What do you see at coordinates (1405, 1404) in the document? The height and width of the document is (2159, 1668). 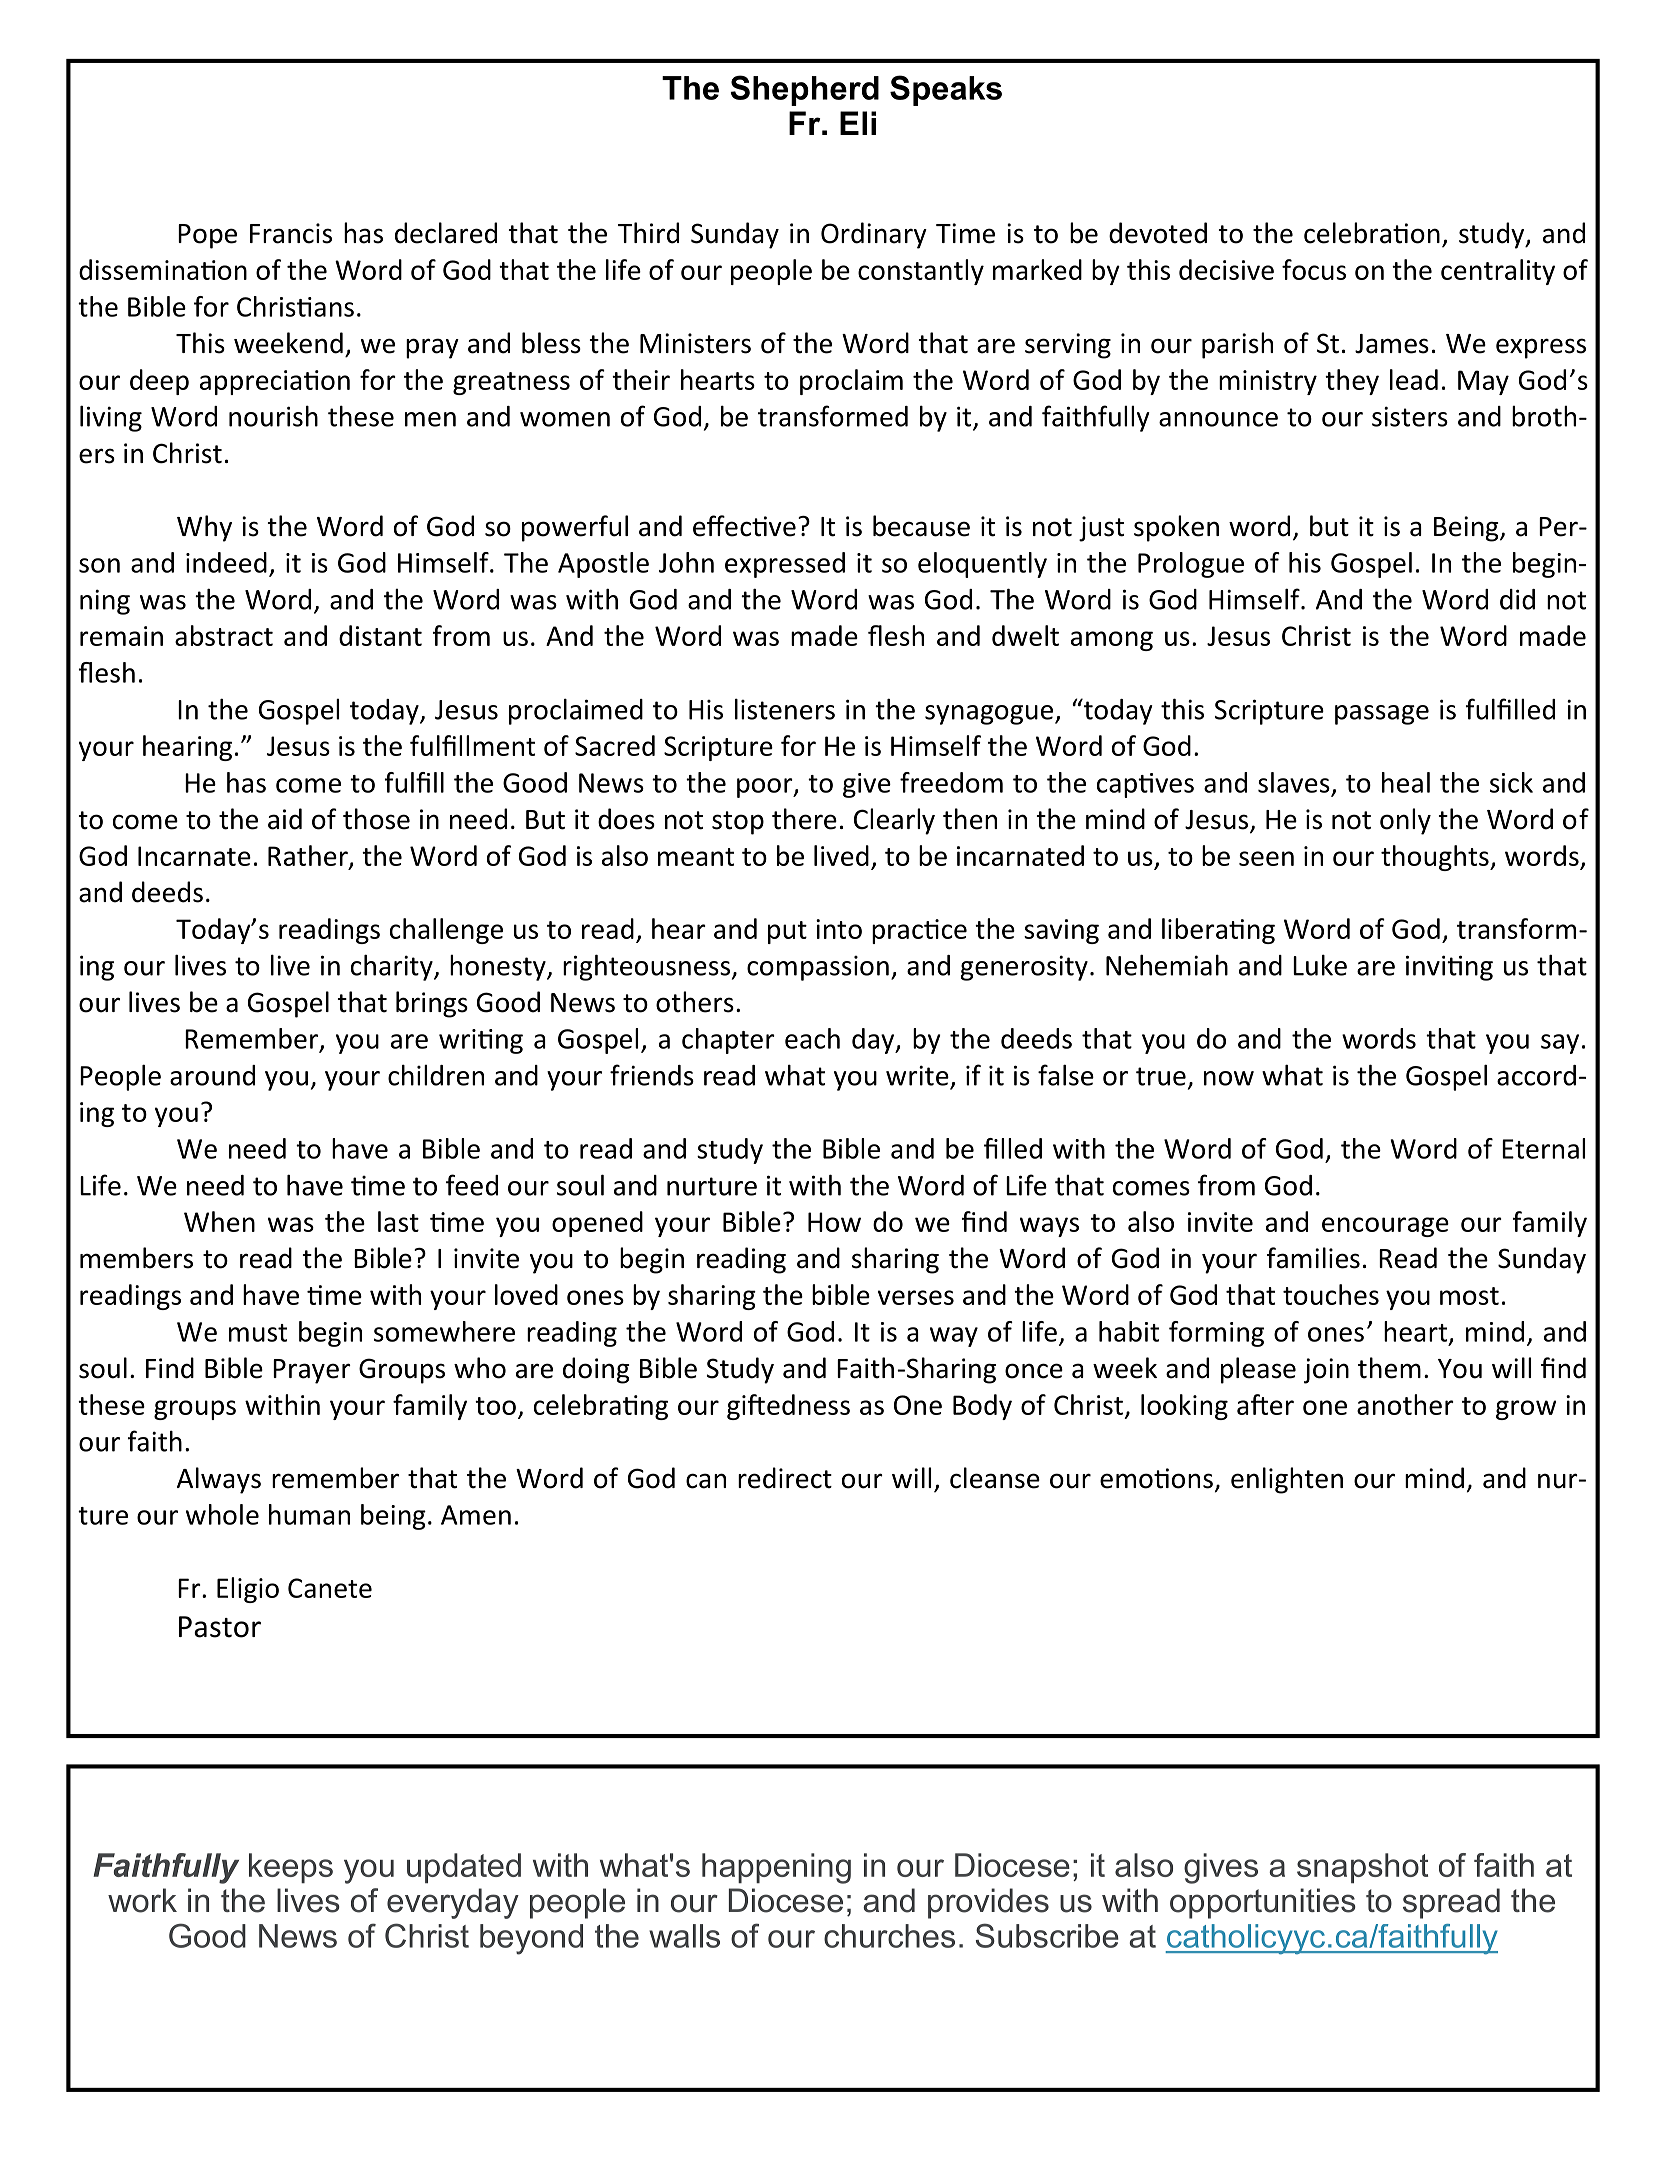 I see `another` at bounding box center [1405, 1404].
